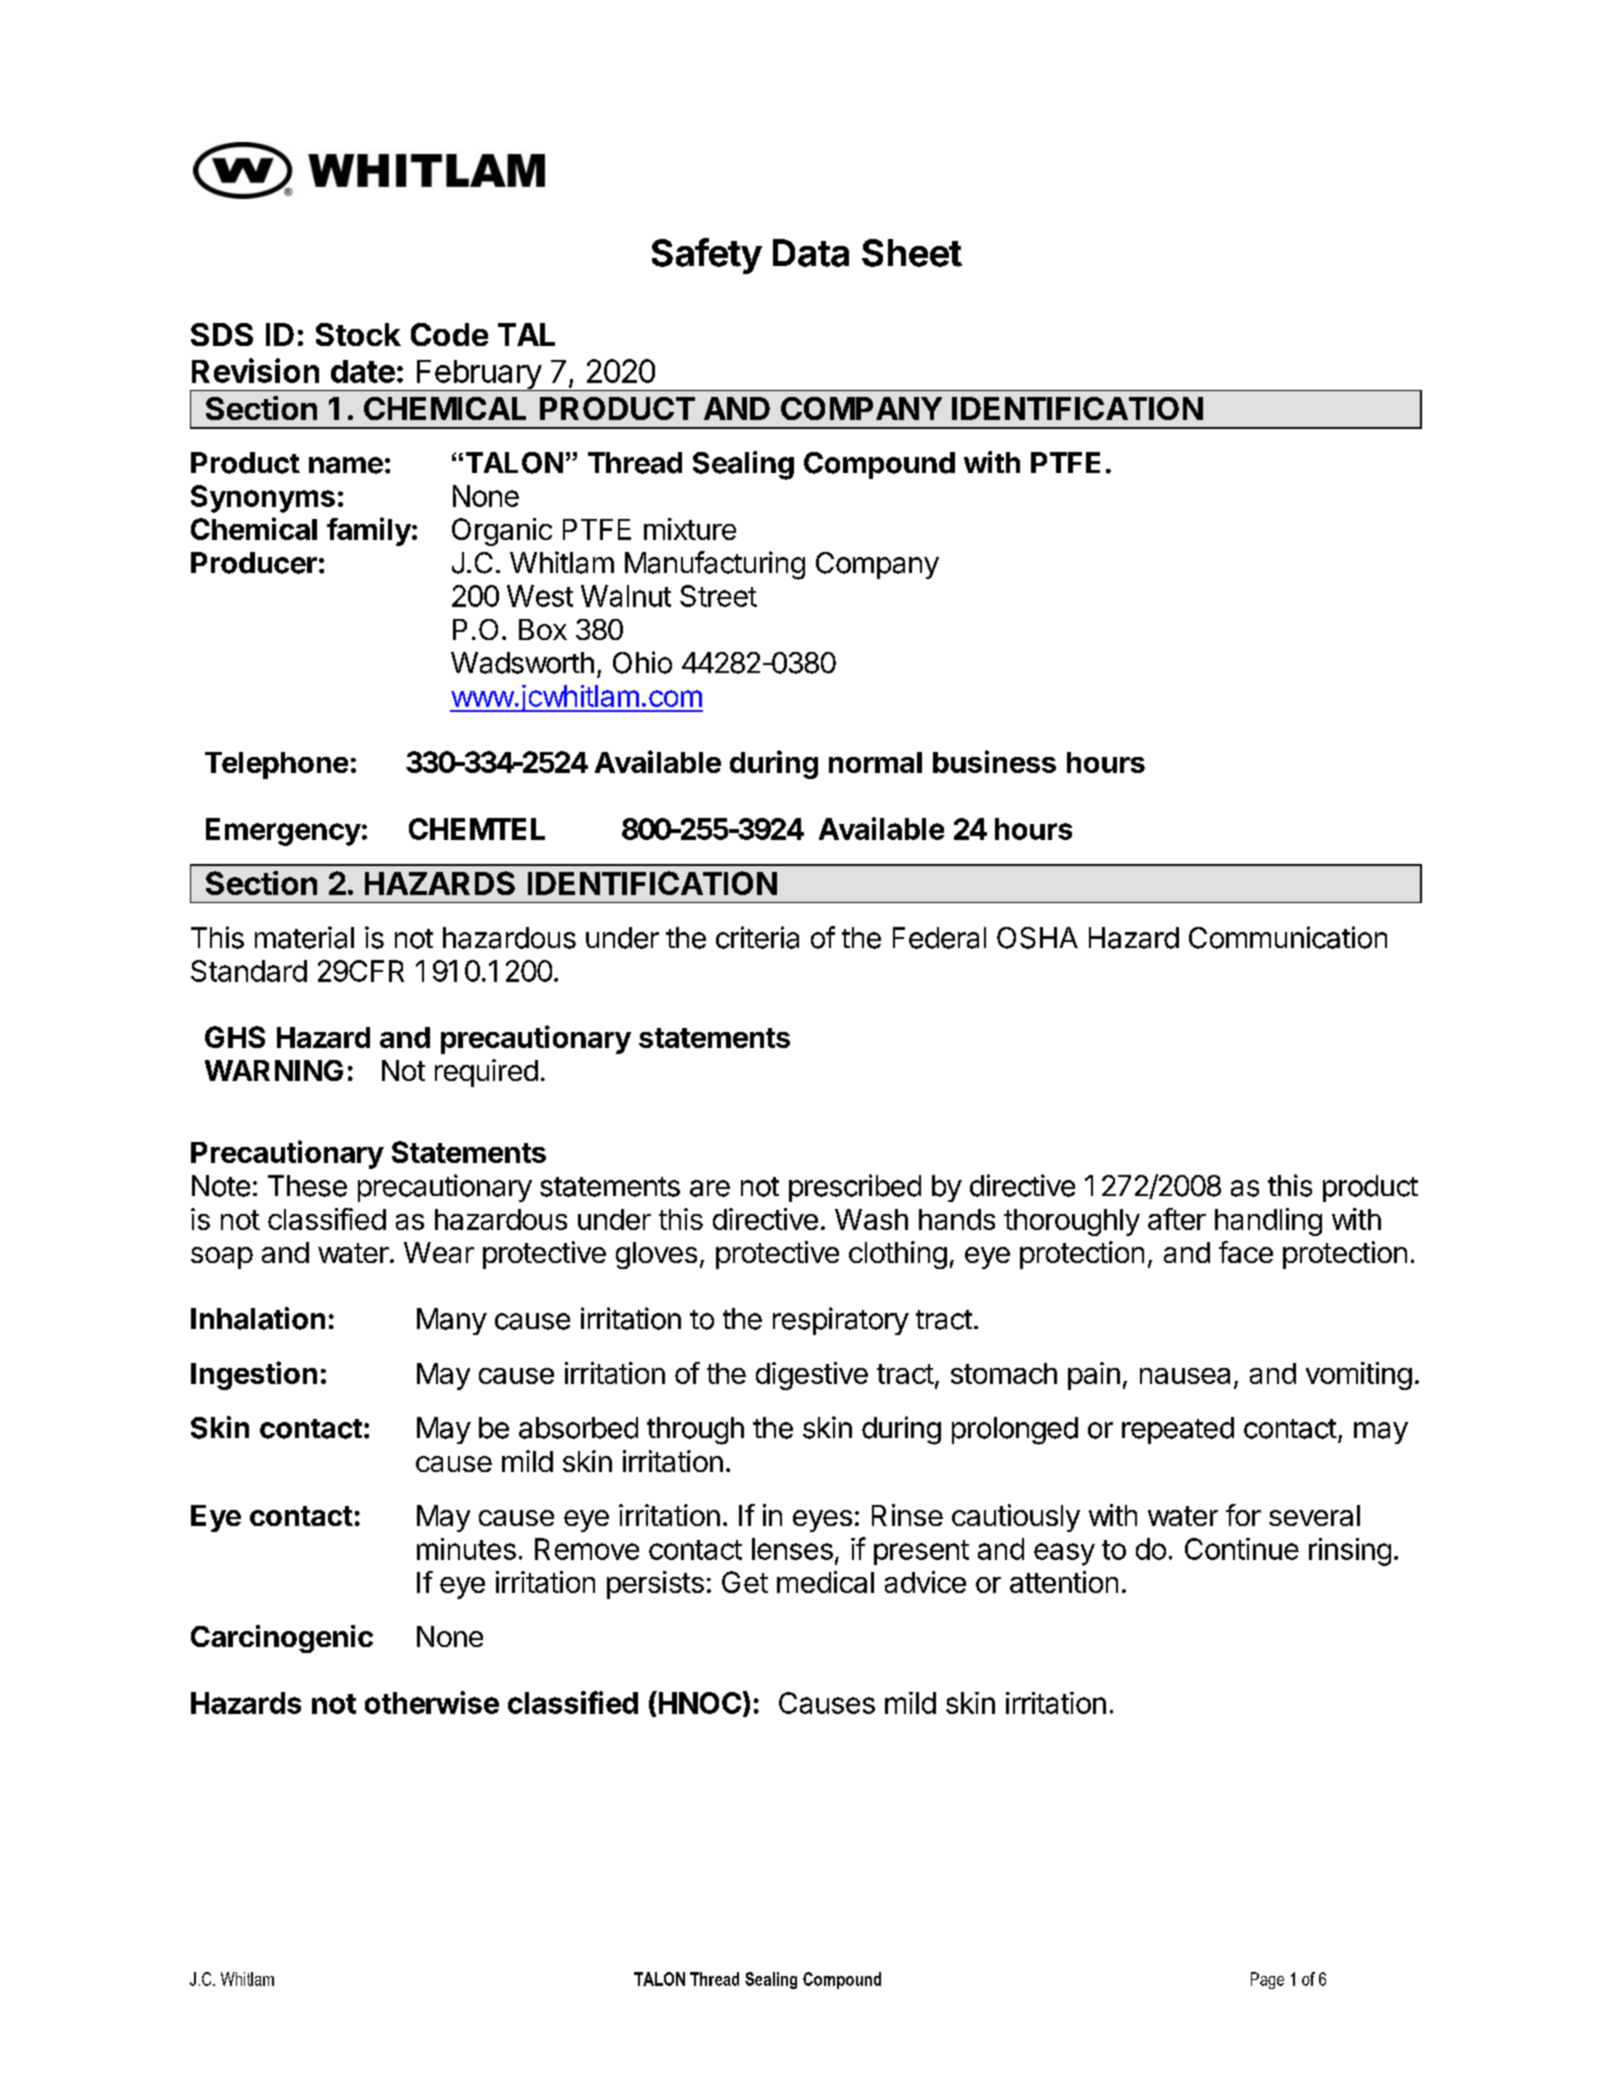 The width and height of the screenshot is (1611, 2084). Describe the element at coordinates (825, 1582) in the screenshot. I see `medical` at that location.
